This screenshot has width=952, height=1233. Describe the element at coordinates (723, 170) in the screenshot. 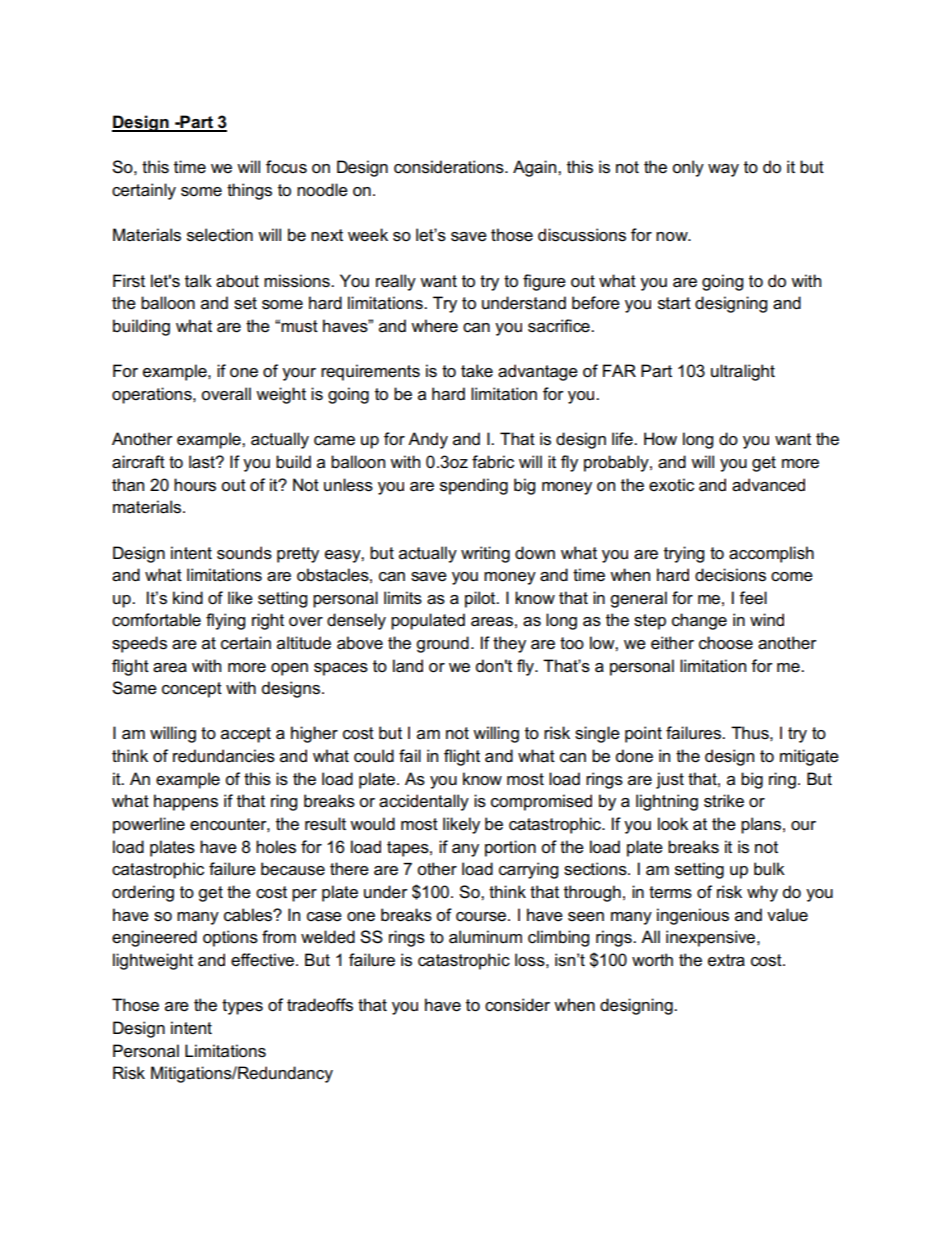

I see `way` at that location.
